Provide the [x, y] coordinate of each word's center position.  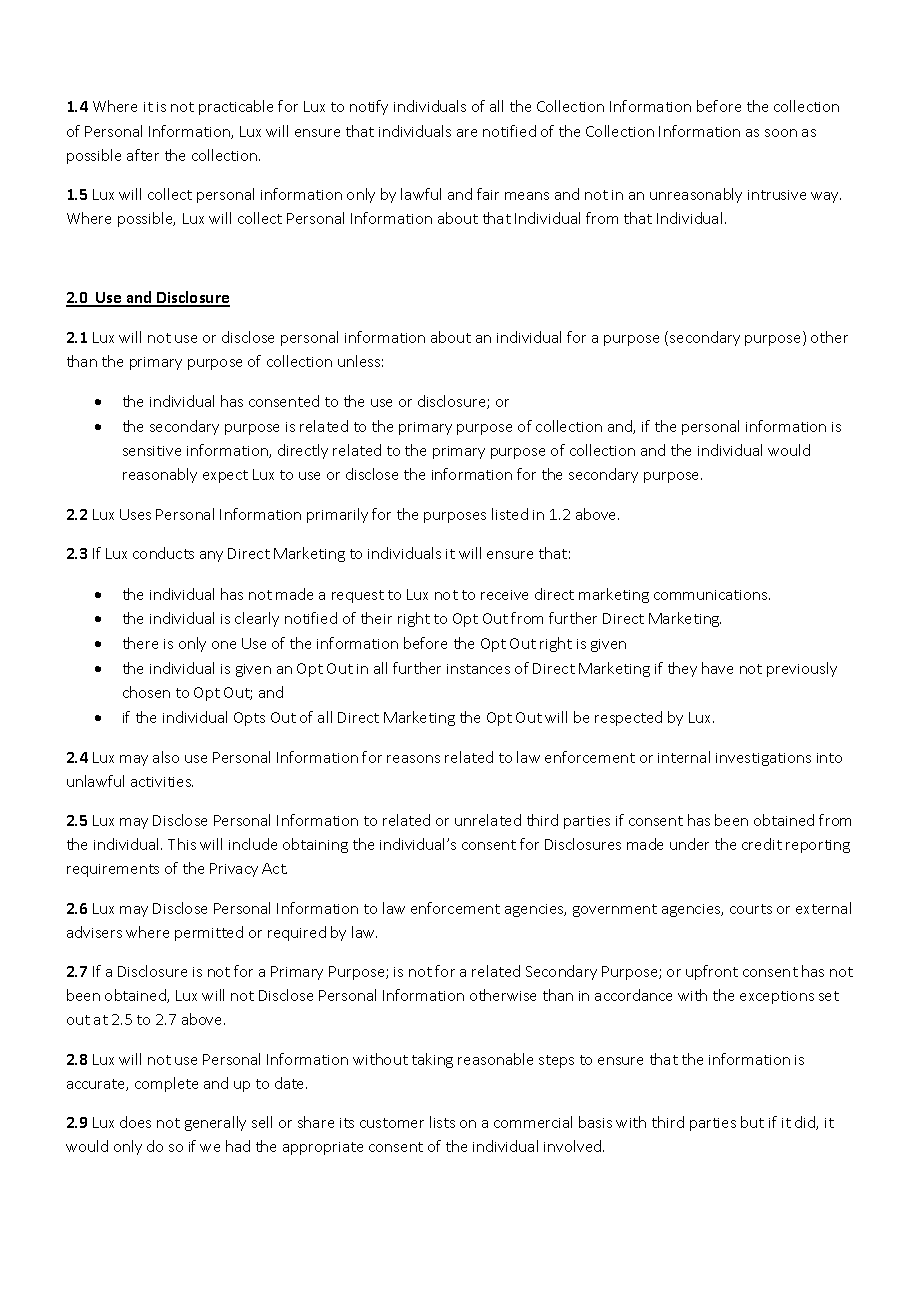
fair [488, 194]
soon [781, 133]
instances [478, 669]
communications [712, 595]
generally [215, 1123]
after [143, 155]
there [140, 643]
